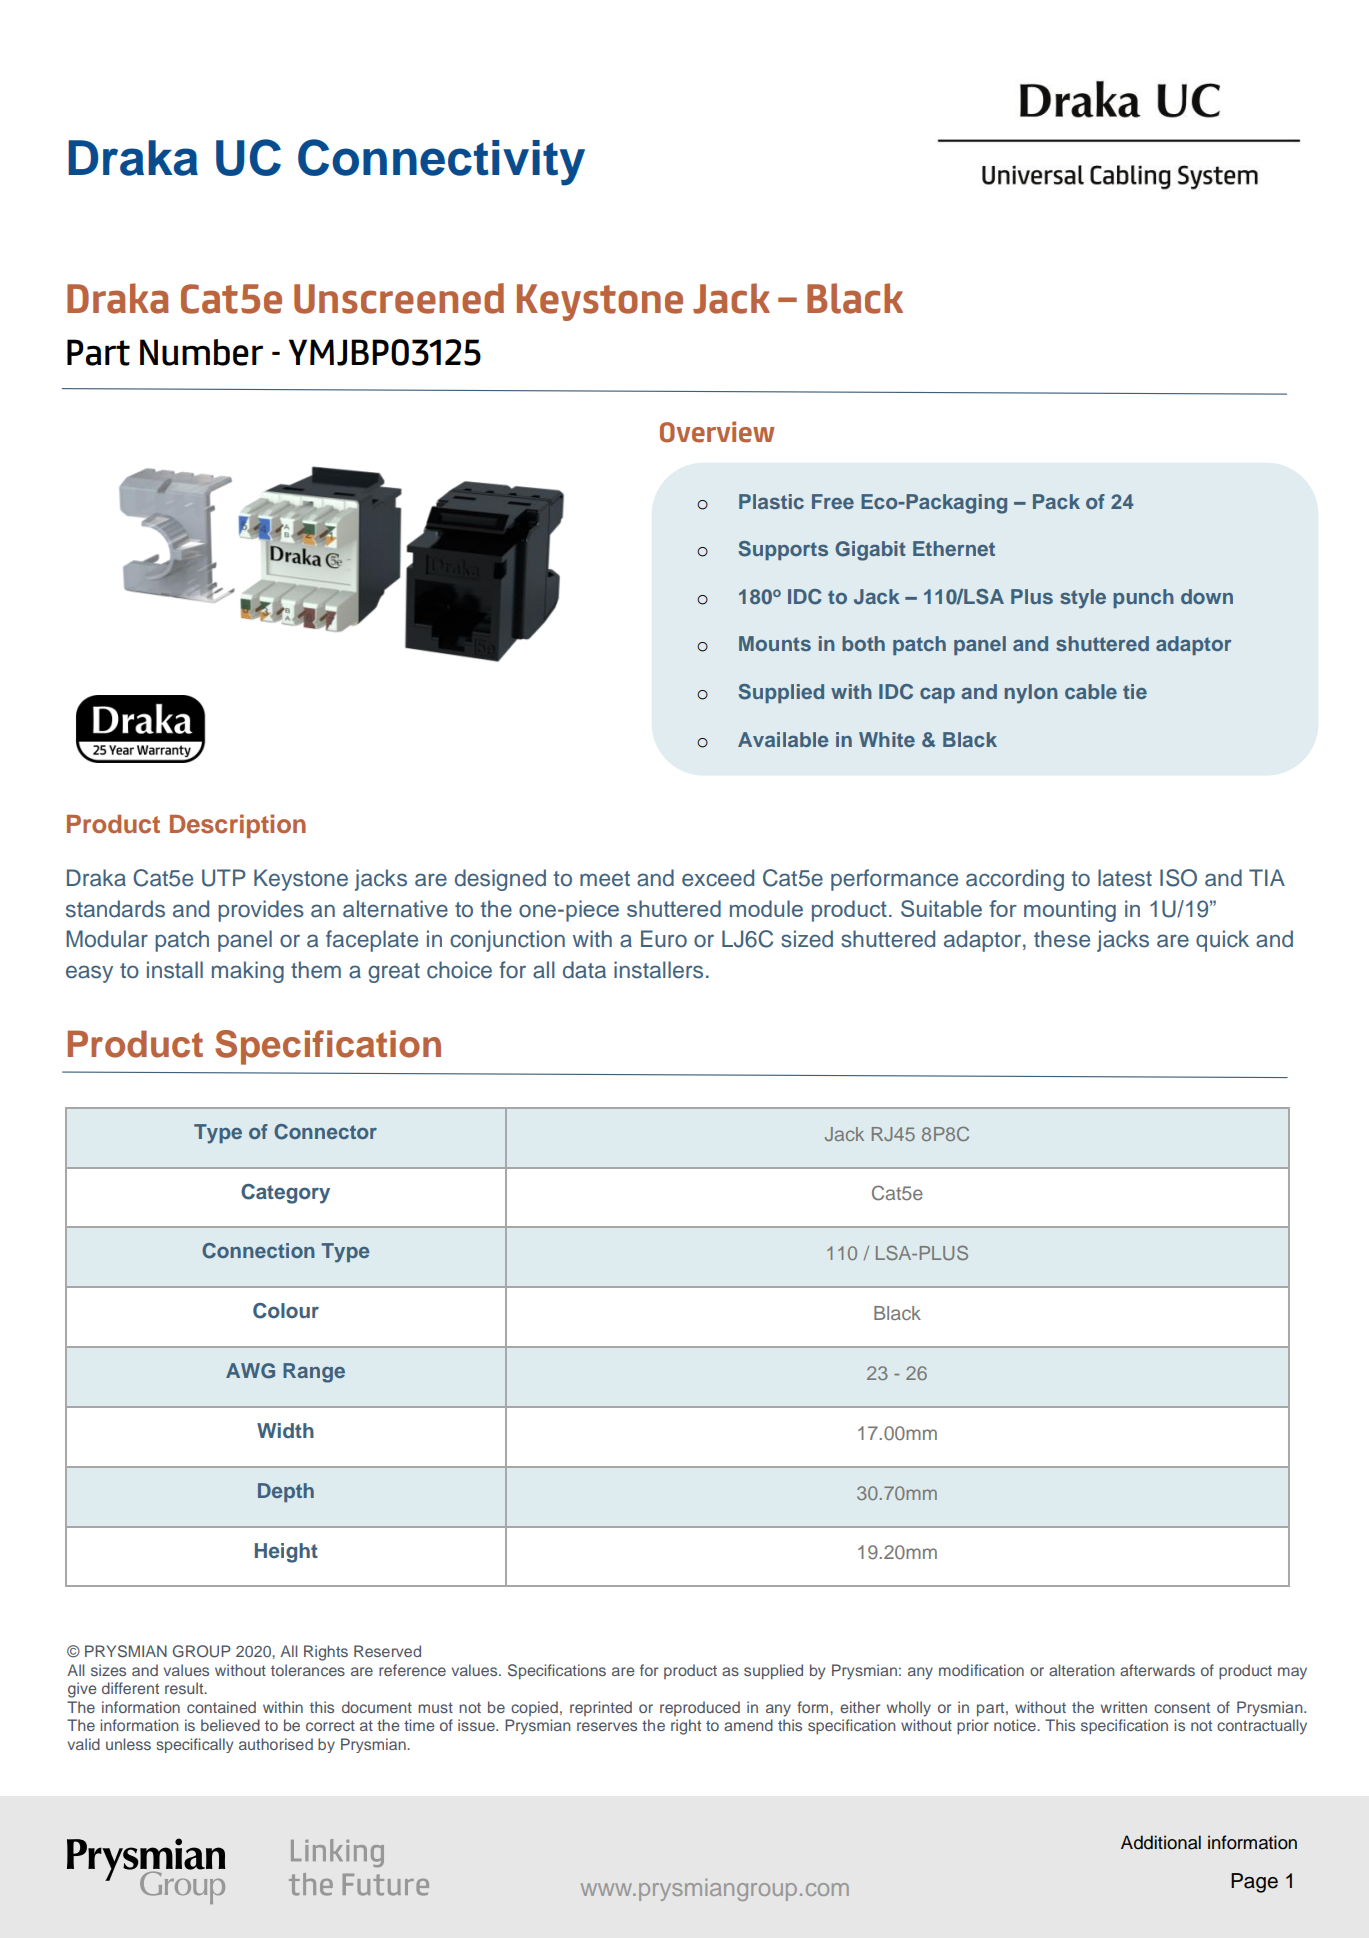  I want to click on amend, so click(748, 1725).
